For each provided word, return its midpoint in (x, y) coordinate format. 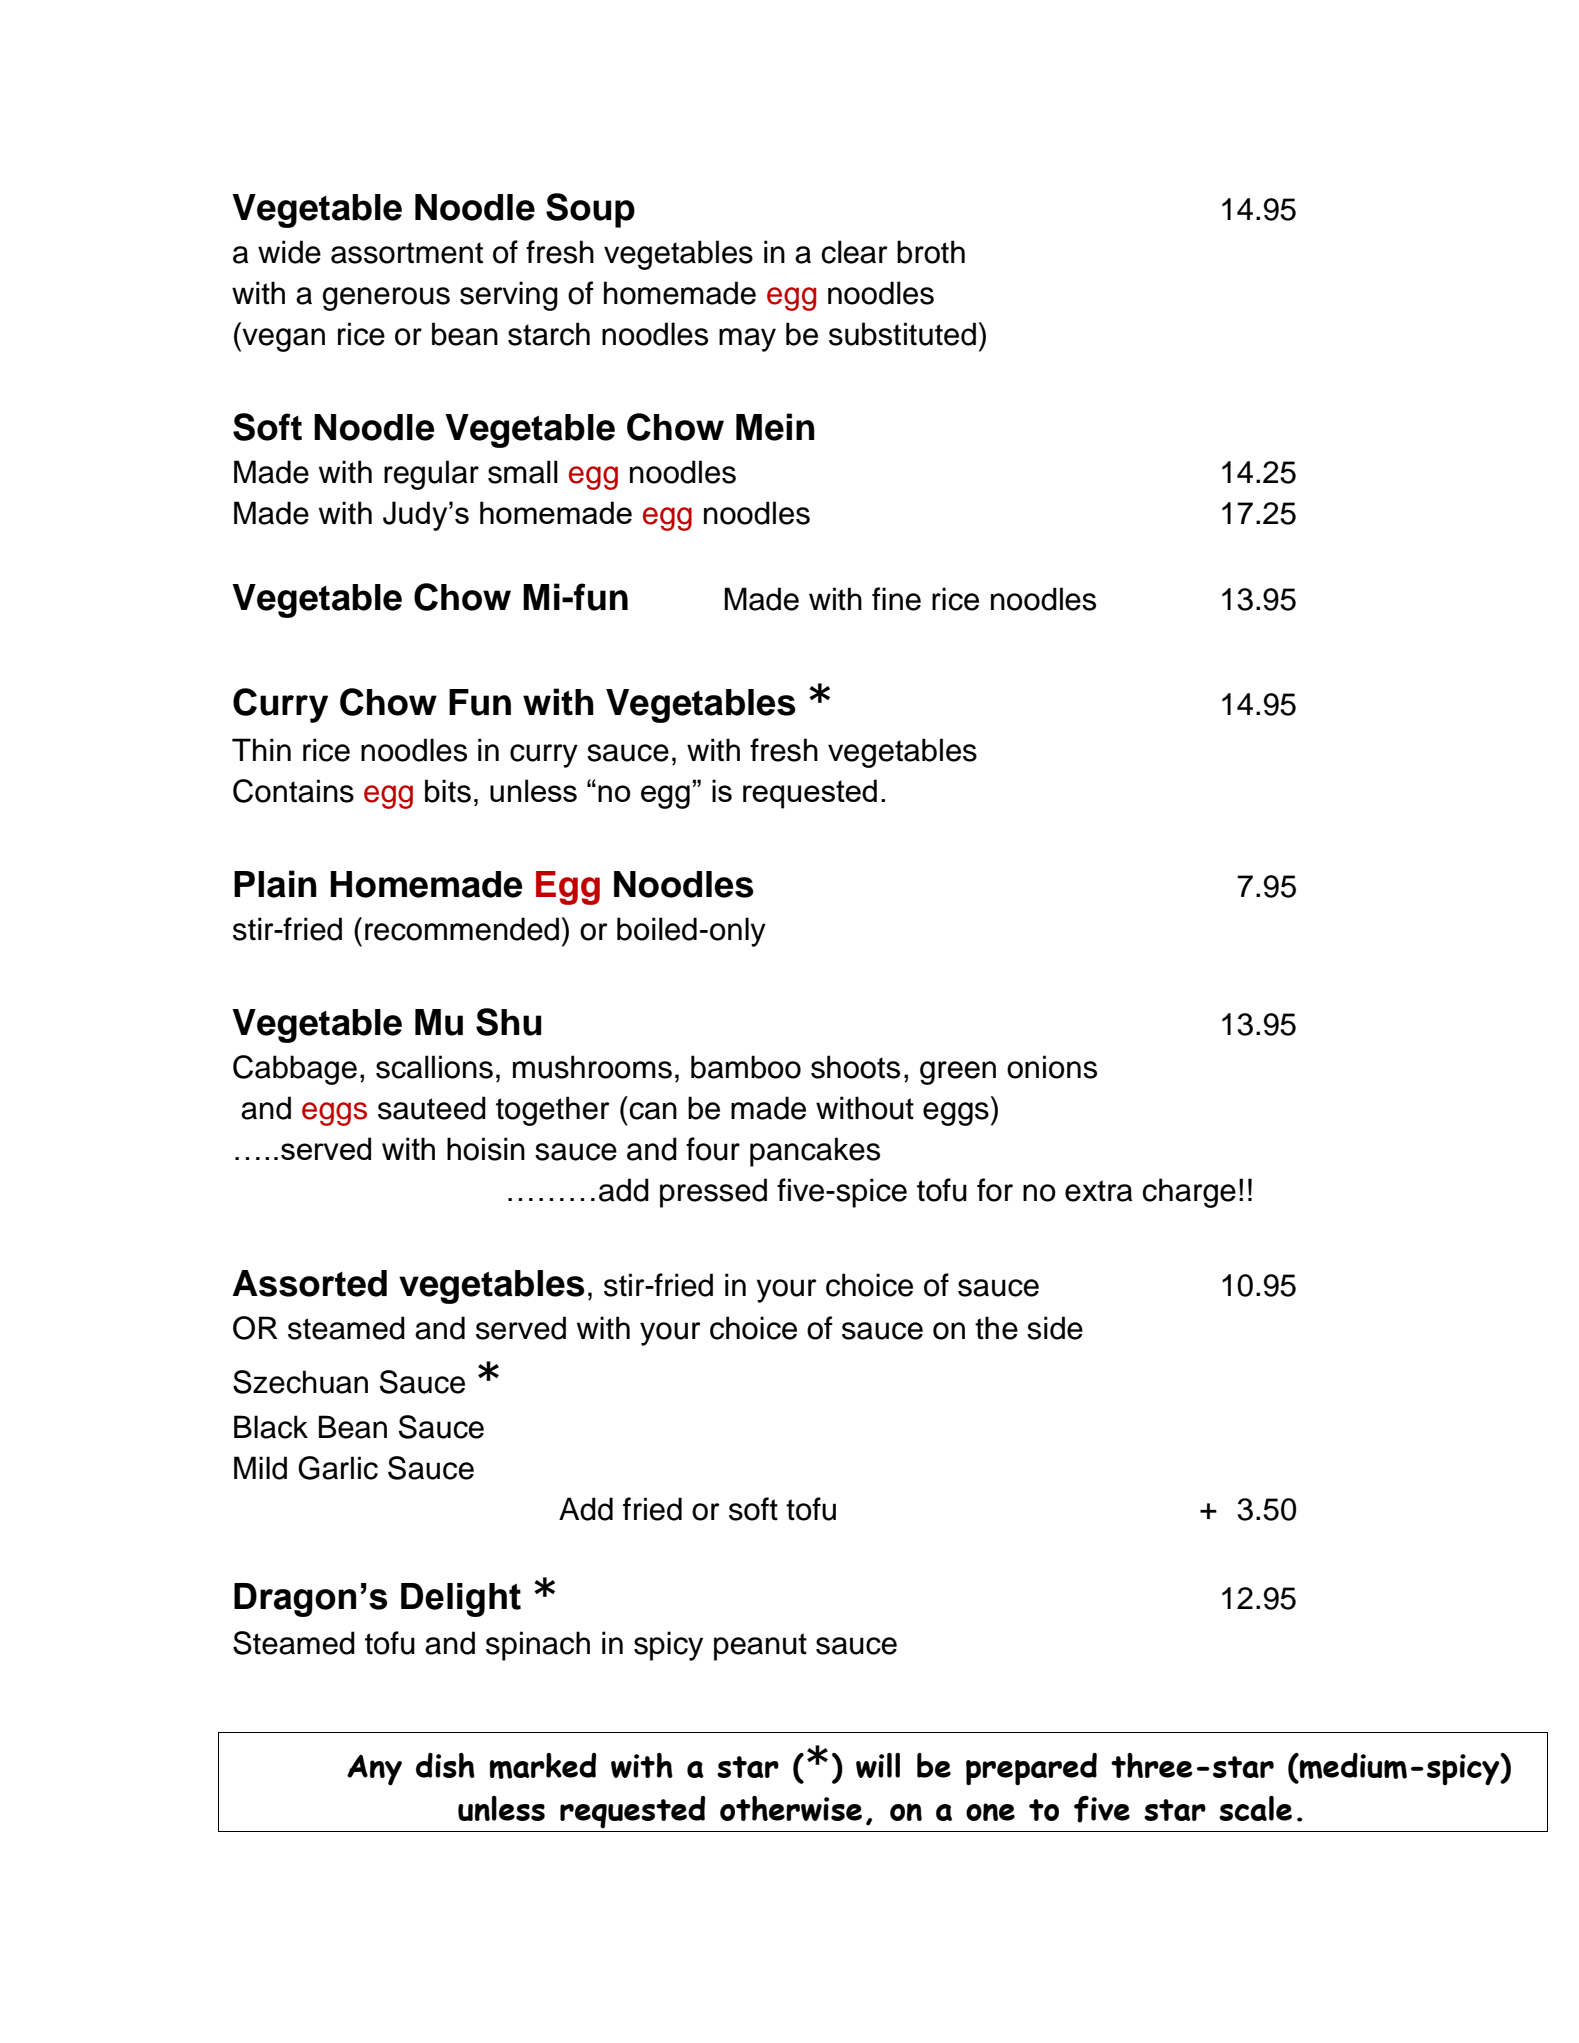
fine (896, 599)
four (713, 1149)
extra (1099, 1191)
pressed (713, 1193)
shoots (855, 1067)
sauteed (432, 1108)
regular (431, 475)
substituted (902, 334)
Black (271, 1427)
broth (931, 252)
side (1055, 1328)
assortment (407, 253)
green (958, 1073)
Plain (275, 884)
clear (854, 252)
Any (374, 1770)
